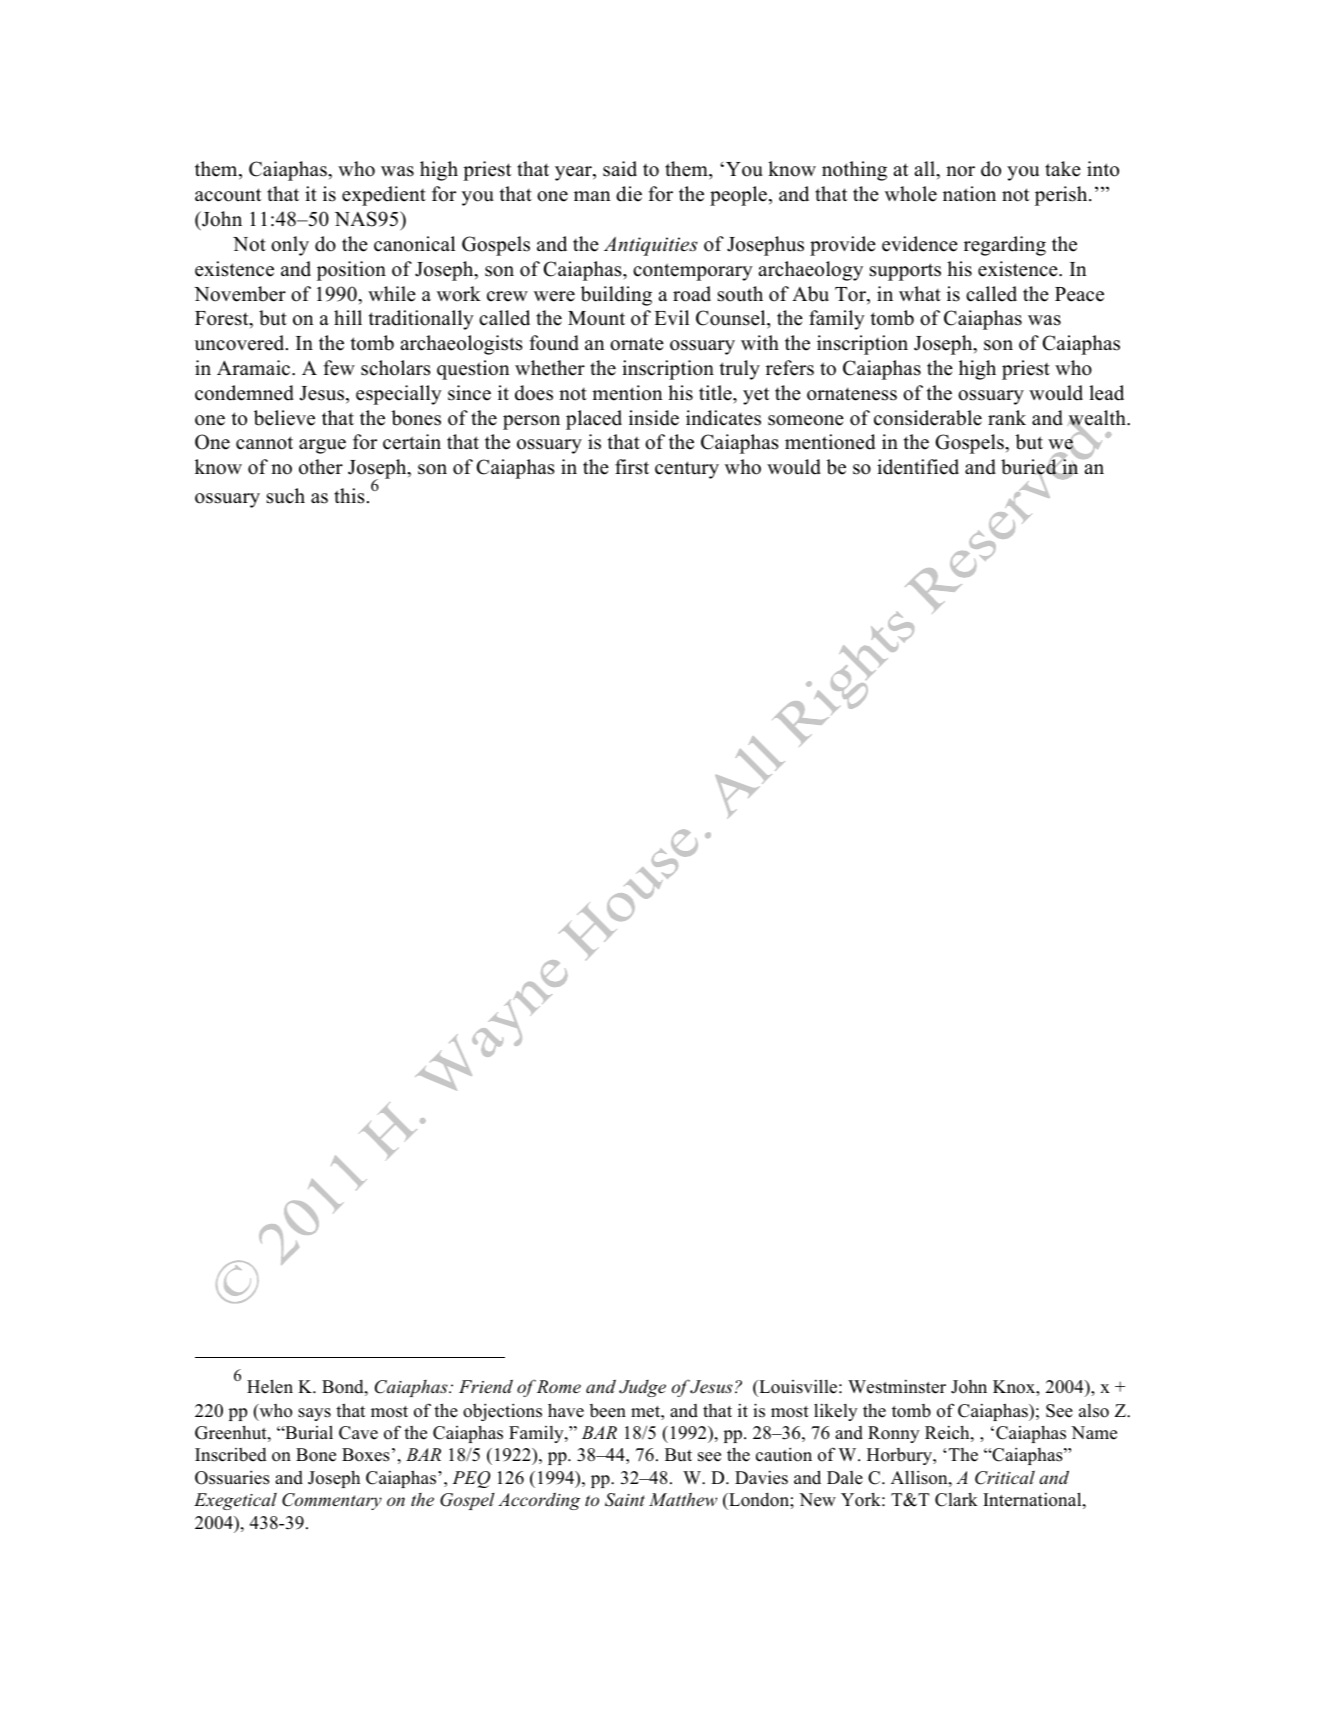 The image size is (1320, 1709). I want to click on Antiquities, so click(651, 246).
